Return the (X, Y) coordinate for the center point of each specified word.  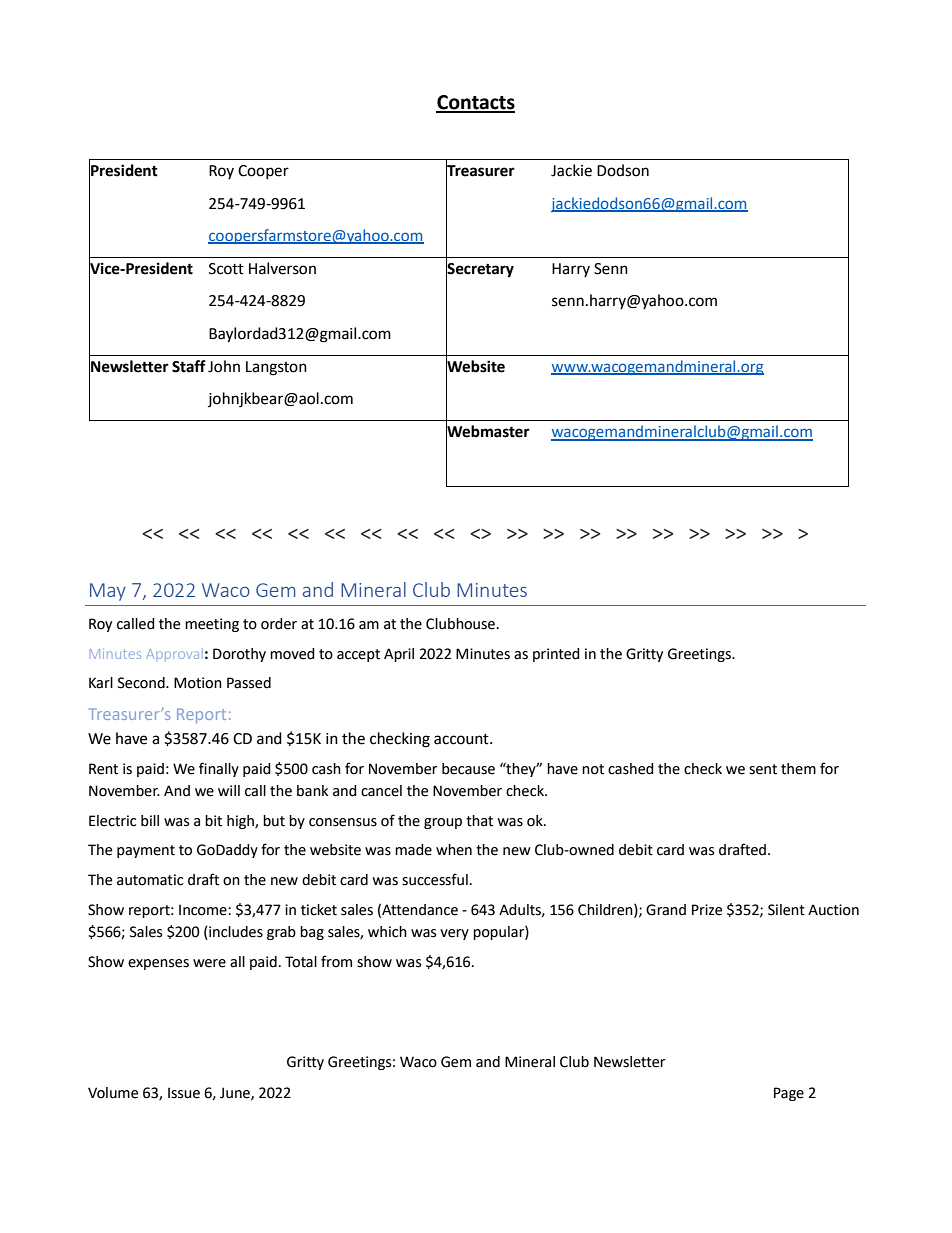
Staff (189, 366)
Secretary (480, 270)
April (399, 655)
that (479, 821)
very (454, 934)
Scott (226, 269)
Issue (184, 1093)
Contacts (475, 103)
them (798, 769)
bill (150, 821)
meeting (212, 625)
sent (763, 769)
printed (556, 655)
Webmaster (488, 431)
